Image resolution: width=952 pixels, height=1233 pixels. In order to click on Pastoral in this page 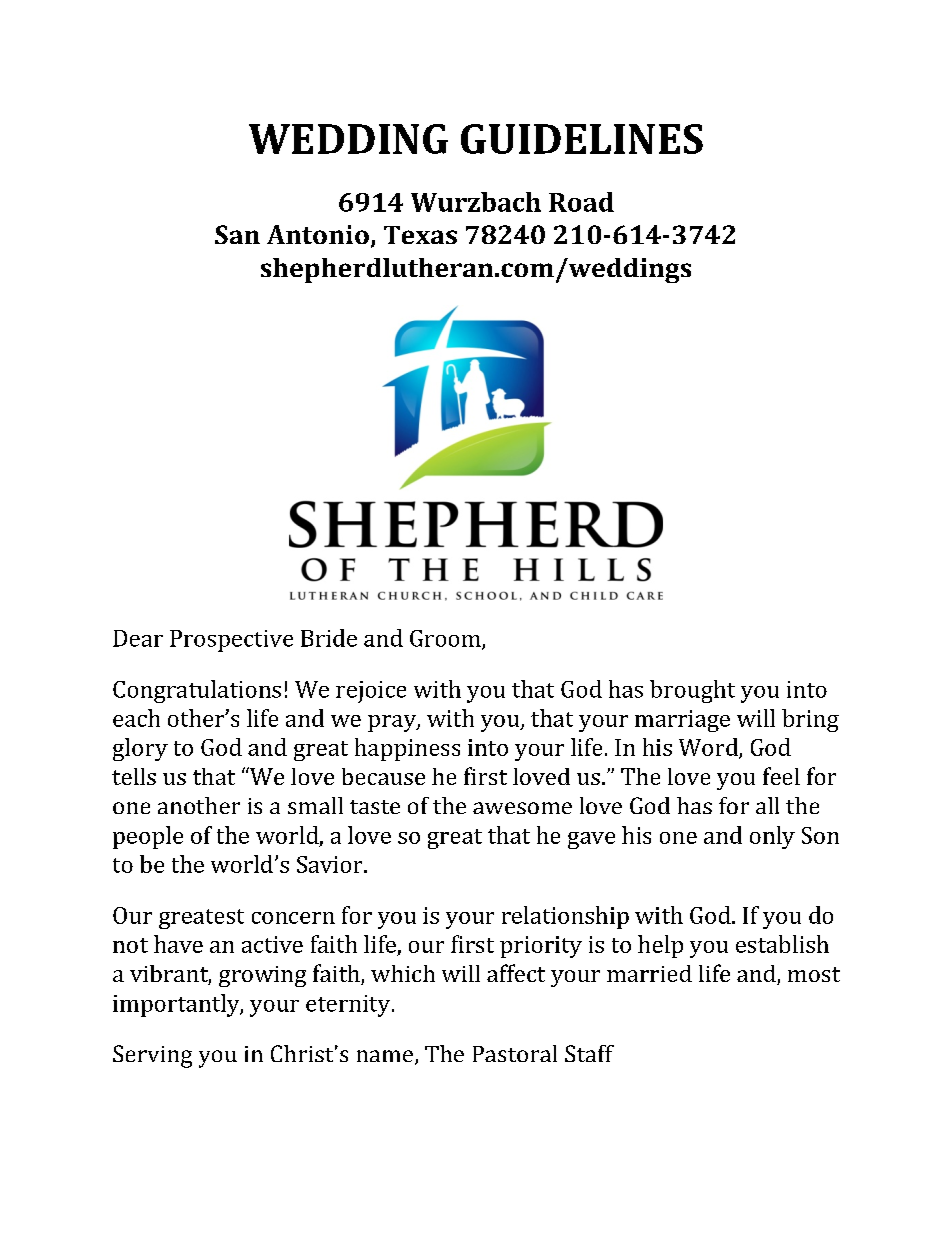, I will do `click(515, 1053)`.
